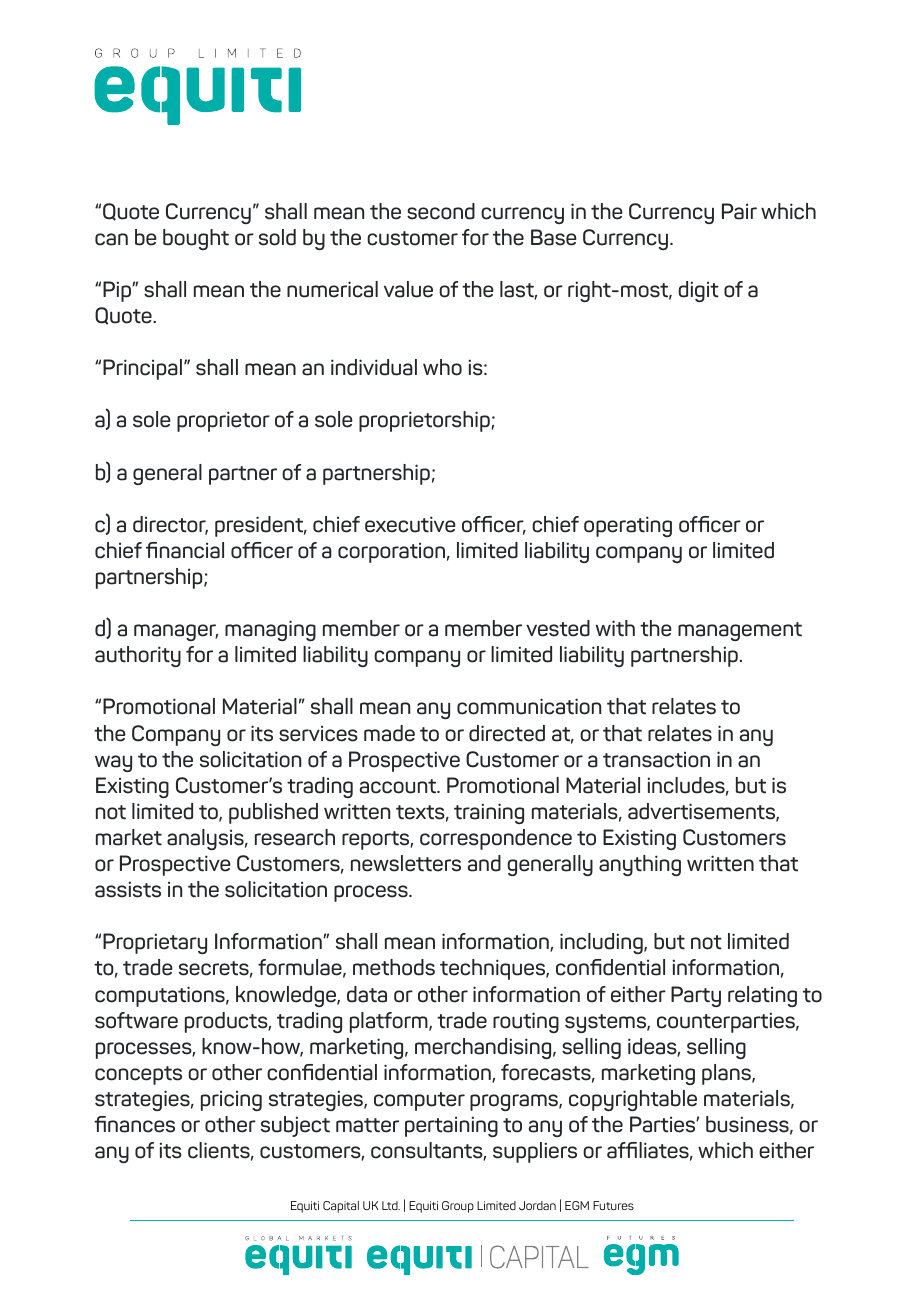 The width and height of the screenshot is (924, 1308). Describe the element at coordinates (134, 1124) in the screenshot. I see `finances` at that location.
